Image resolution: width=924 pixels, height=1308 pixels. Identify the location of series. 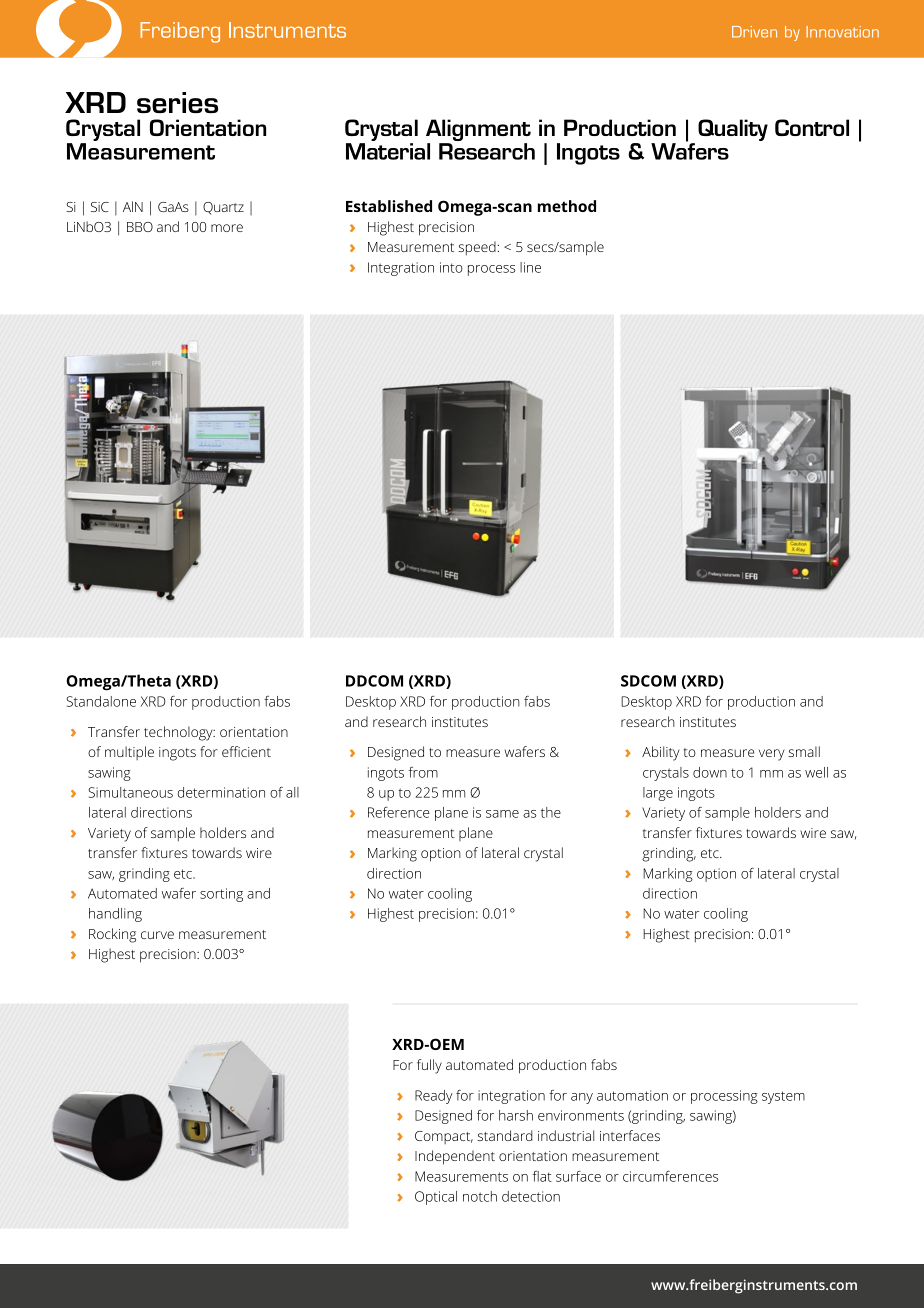
(177, 102).
